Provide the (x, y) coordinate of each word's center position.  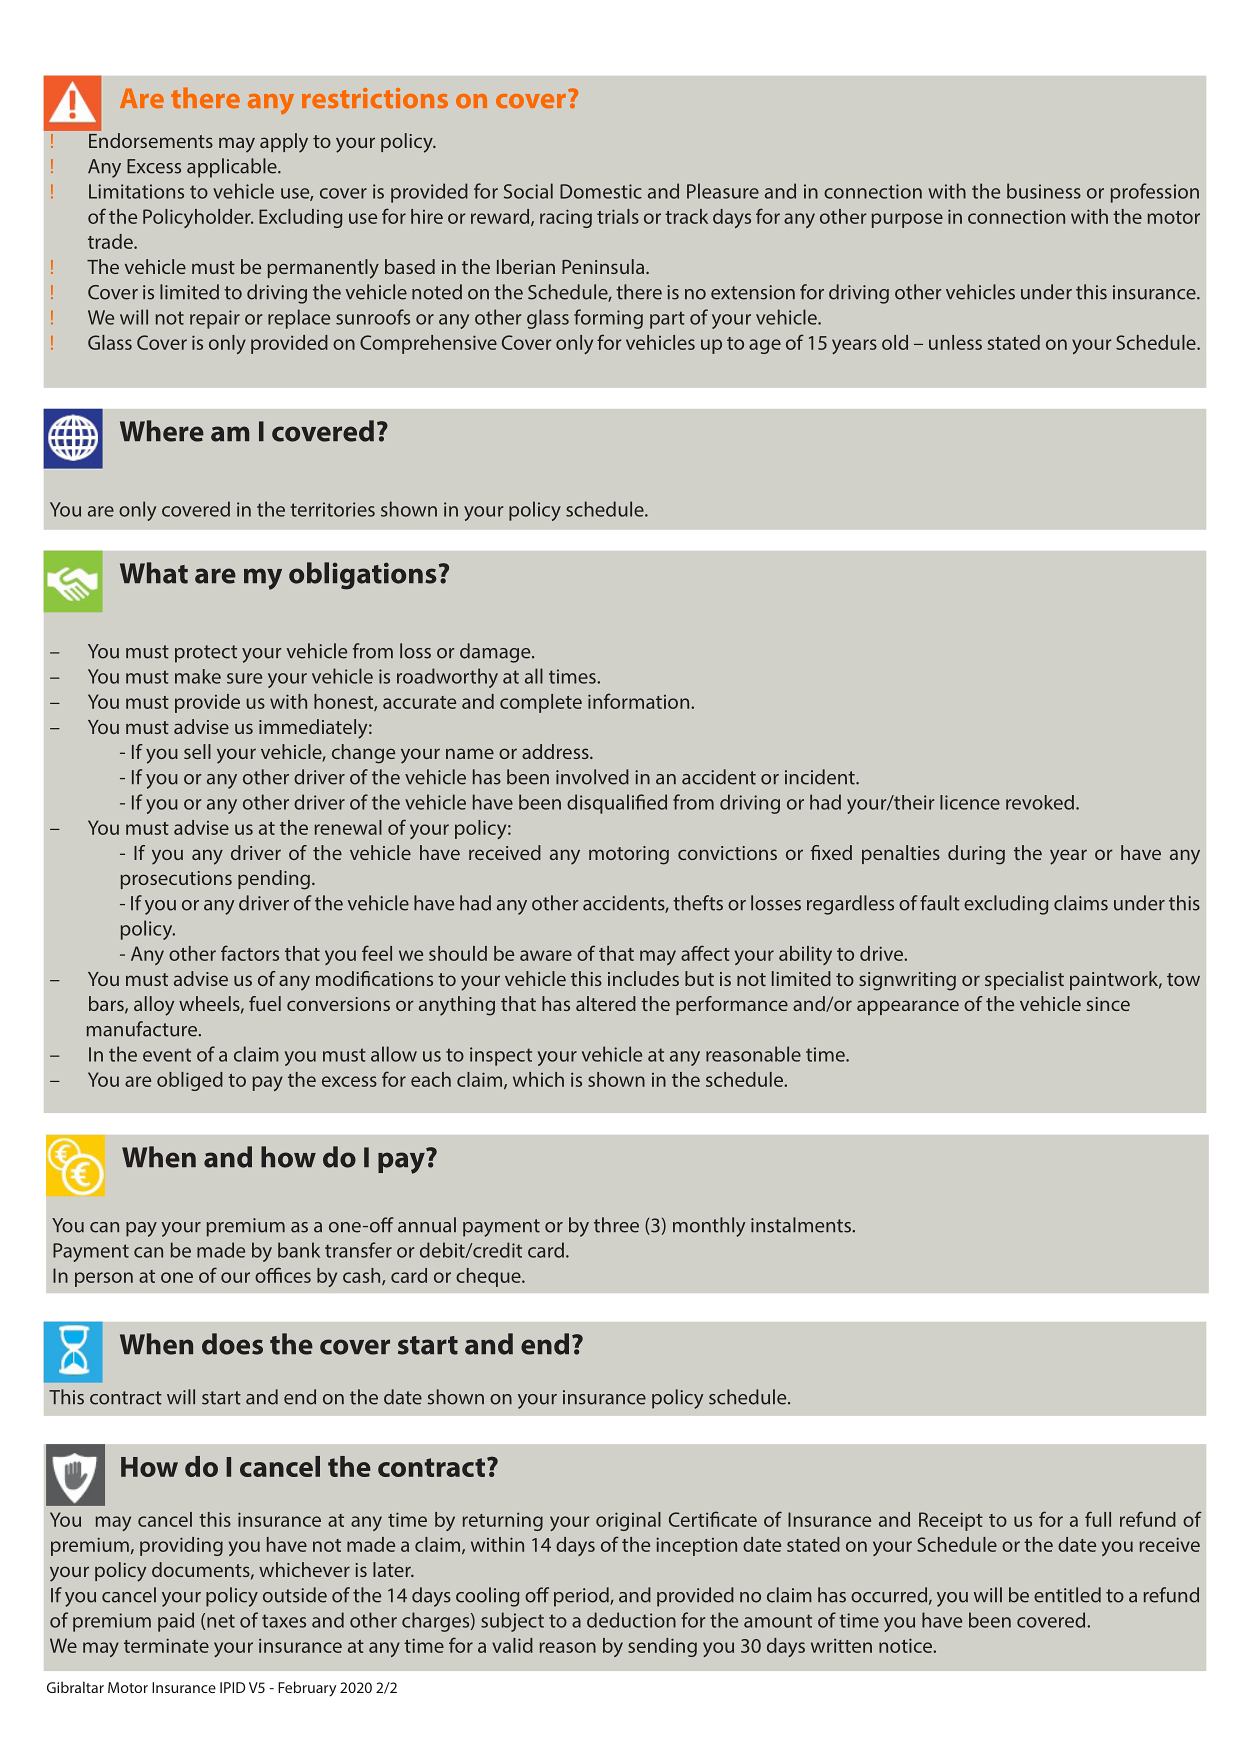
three (616, 1225)
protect (206, 654)
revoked (1040, 802)
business (1044, 191)
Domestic (601, 191)
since (1108, 1004)
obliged (190, 1081)
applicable (233, 168)
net (221, 1621)
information (640, 701)
